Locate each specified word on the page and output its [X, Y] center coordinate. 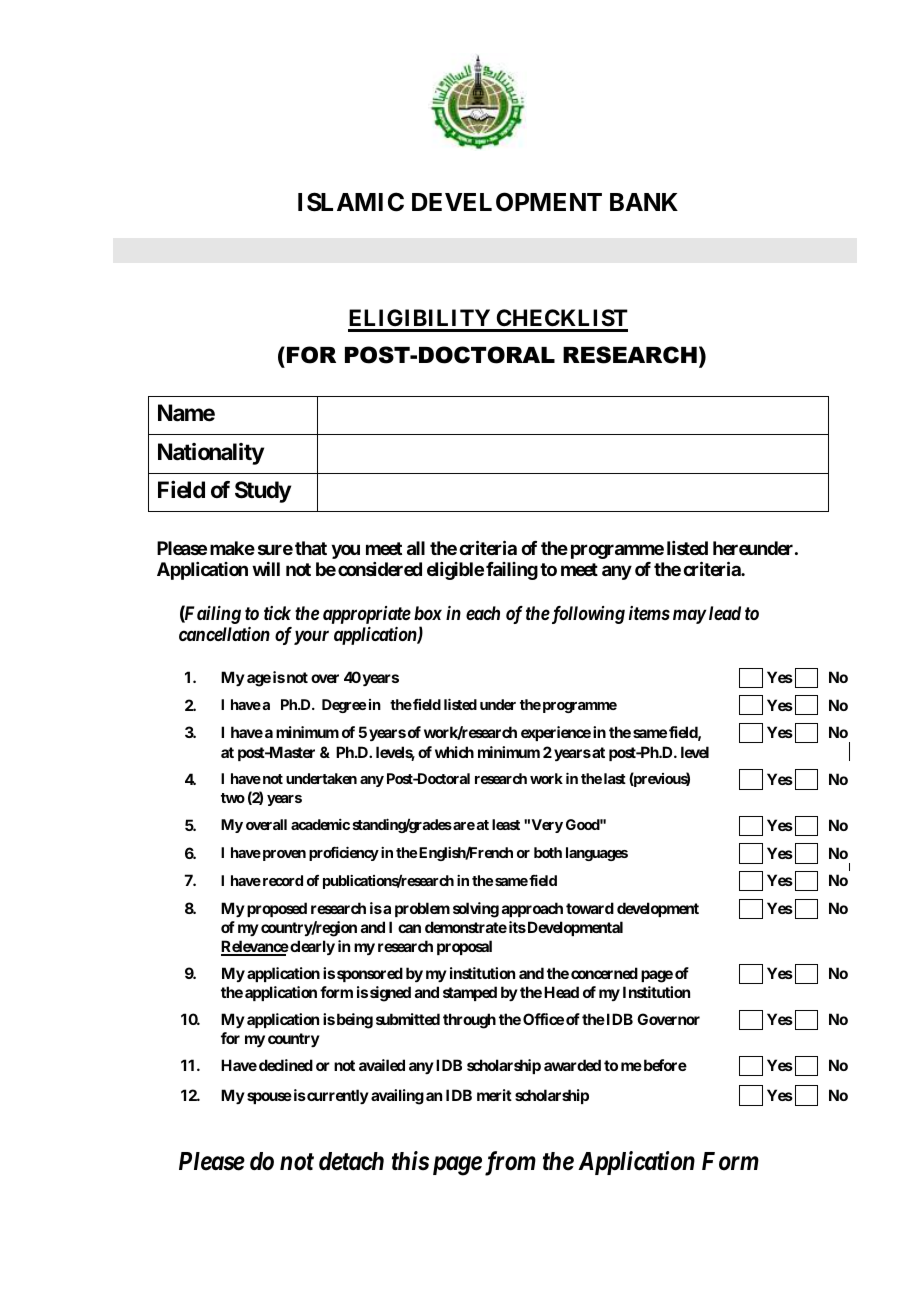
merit [494, 1095]
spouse [269, 1098]
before [664, 1065]
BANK [644, 202]
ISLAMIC [351, 202]
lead [725, 613]
